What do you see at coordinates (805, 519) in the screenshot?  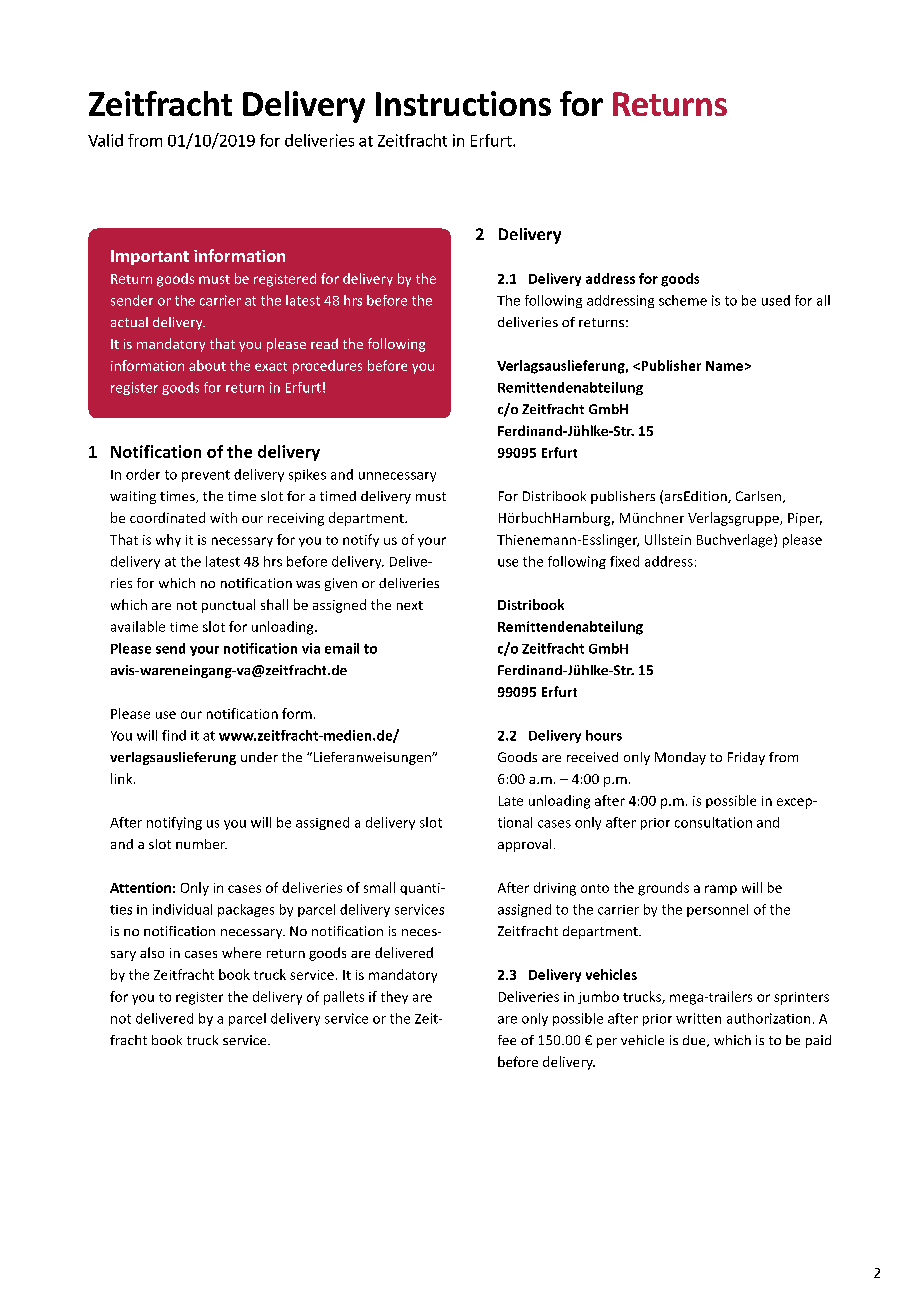 I see `Piper` at bounding box center [805, 519].
